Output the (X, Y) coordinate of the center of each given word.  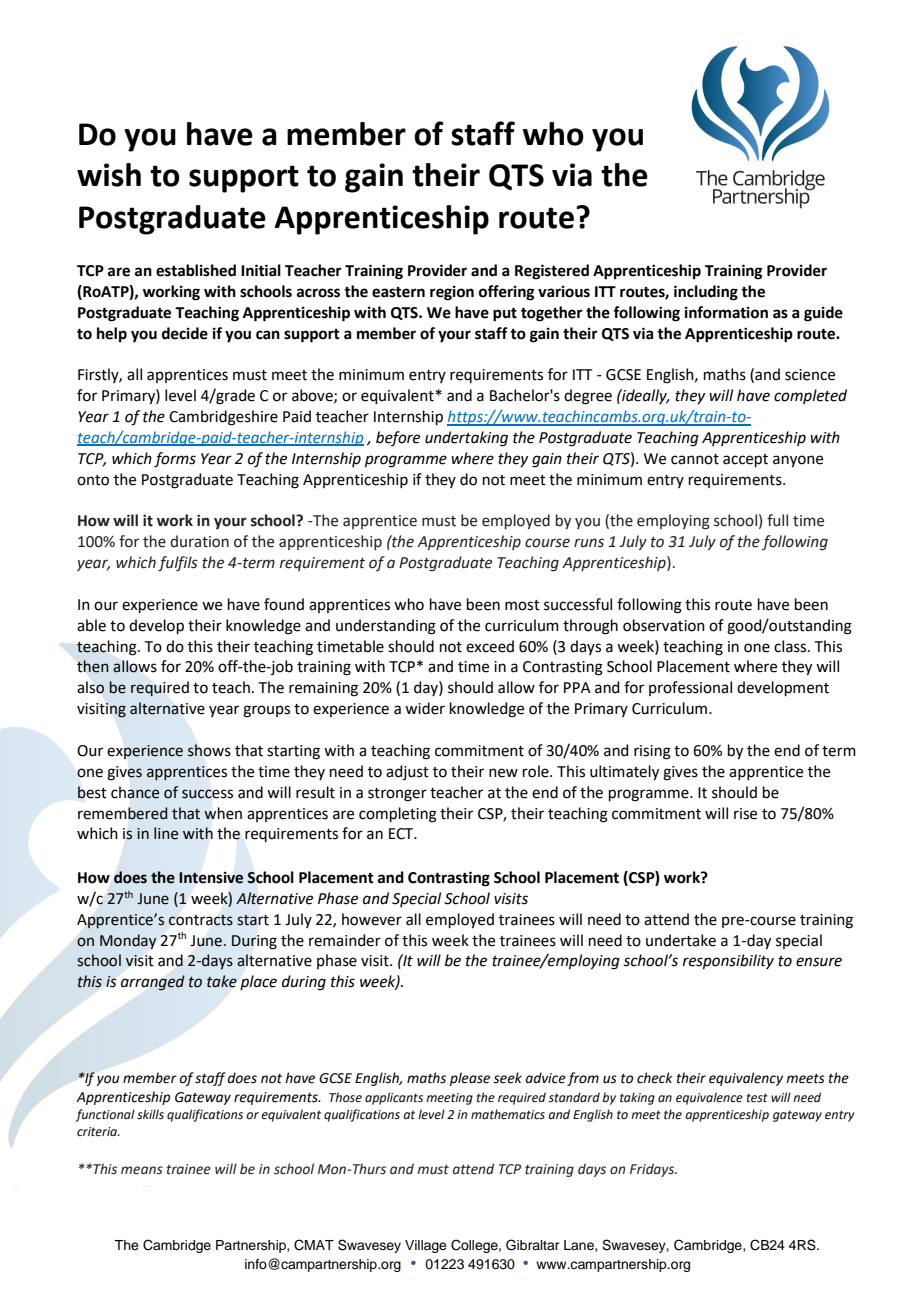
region (452, 293)
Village (426, 1246)
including (706, 293)
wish (109, 175)
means (142, 1170)
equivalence (709, 1098)
